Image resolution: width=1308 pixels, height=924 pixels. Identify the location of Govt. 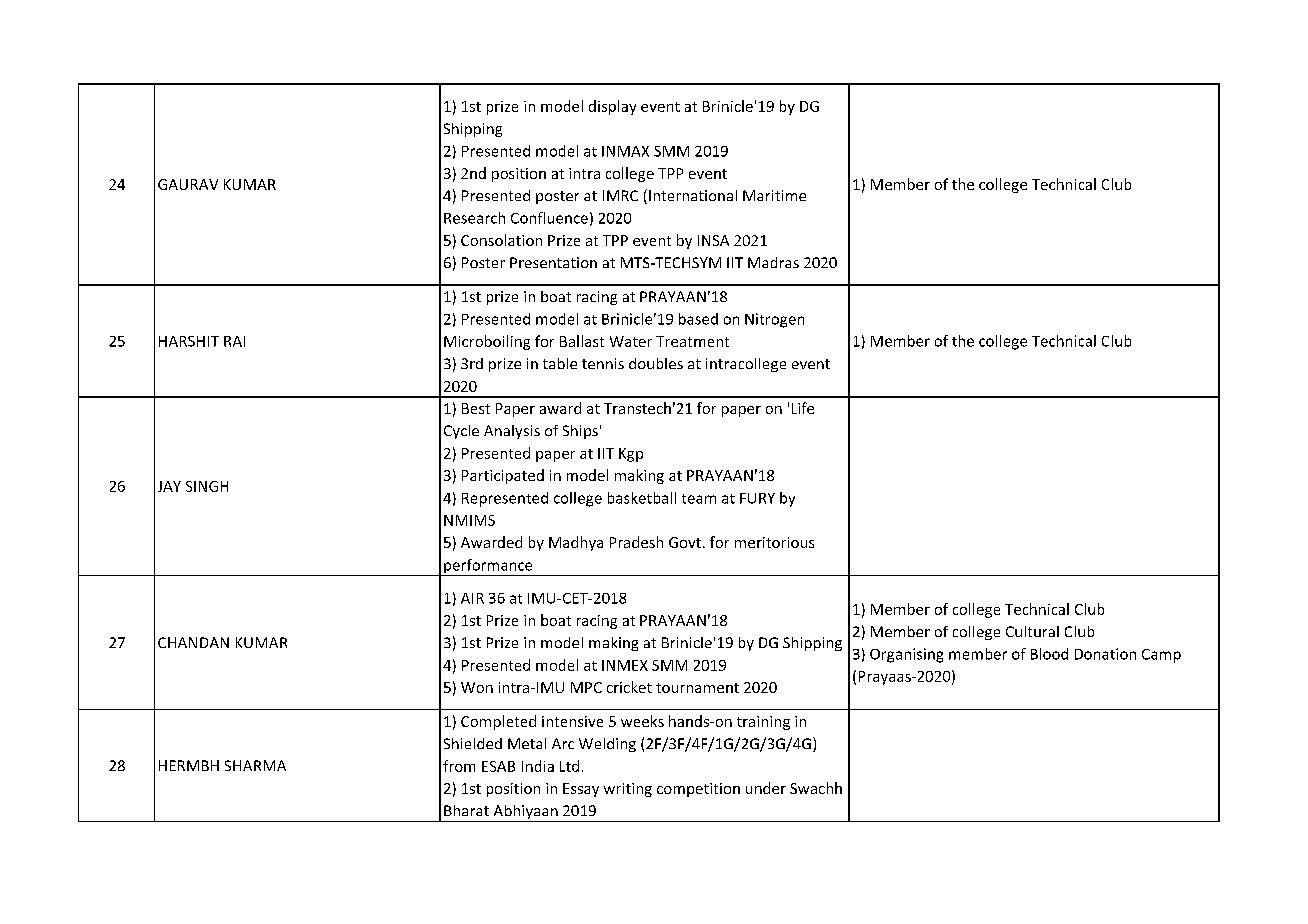
(685, 542).
